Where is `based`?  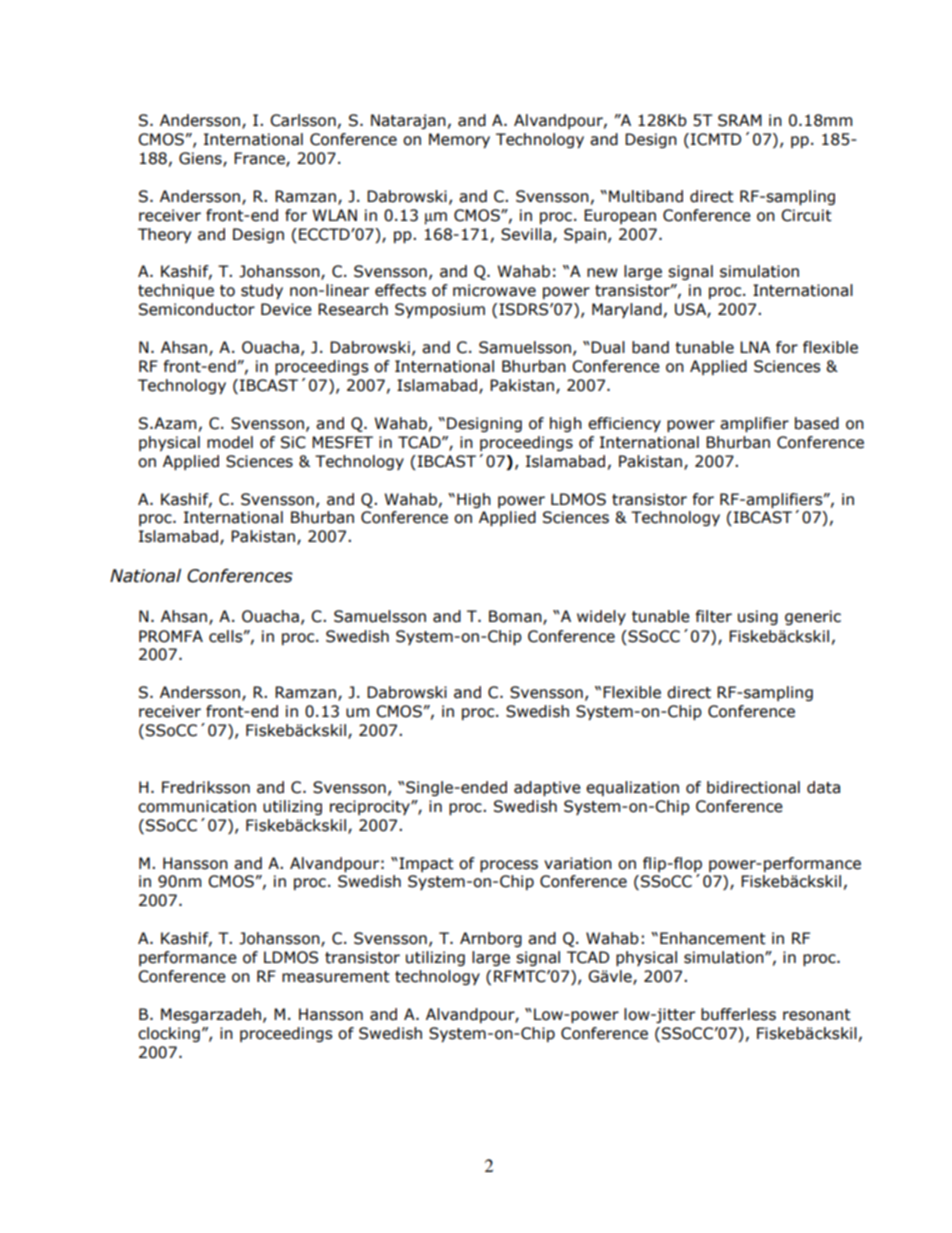 based is located at coordinates (817, 423).
